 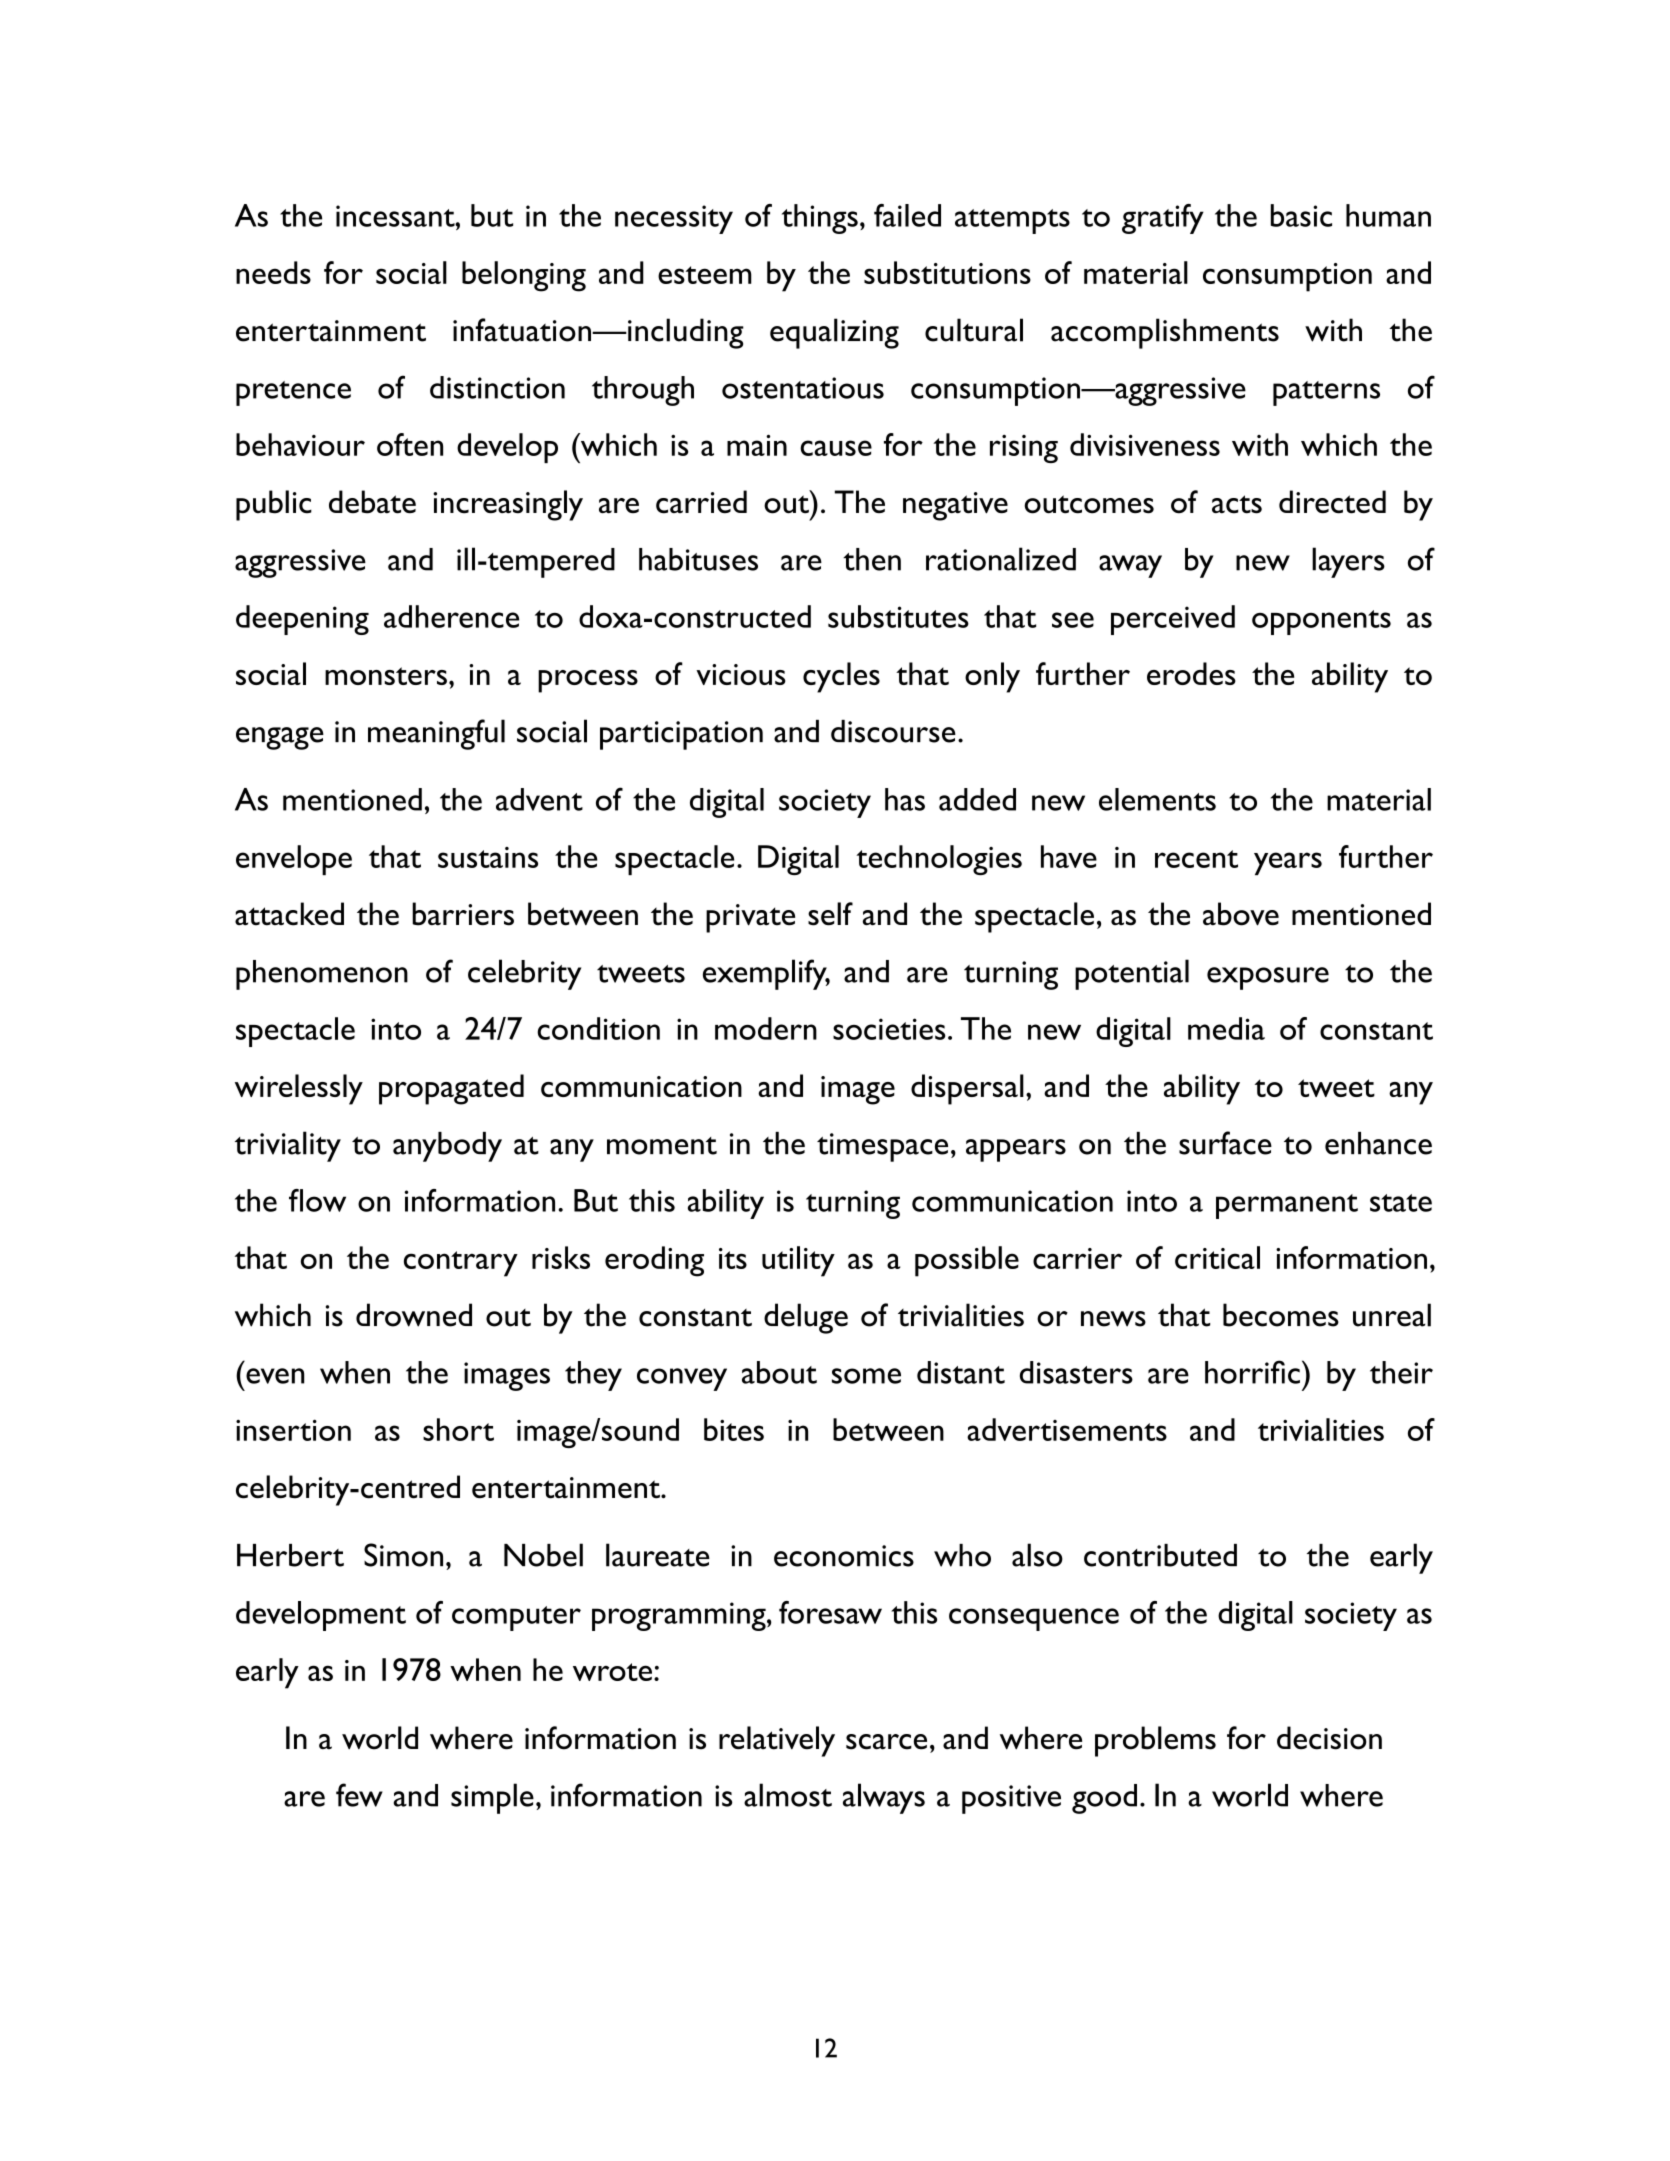 What do you see at coordinates (322, 975) in the page?
I see `phenomenon` at bounding box center [322, 975].
